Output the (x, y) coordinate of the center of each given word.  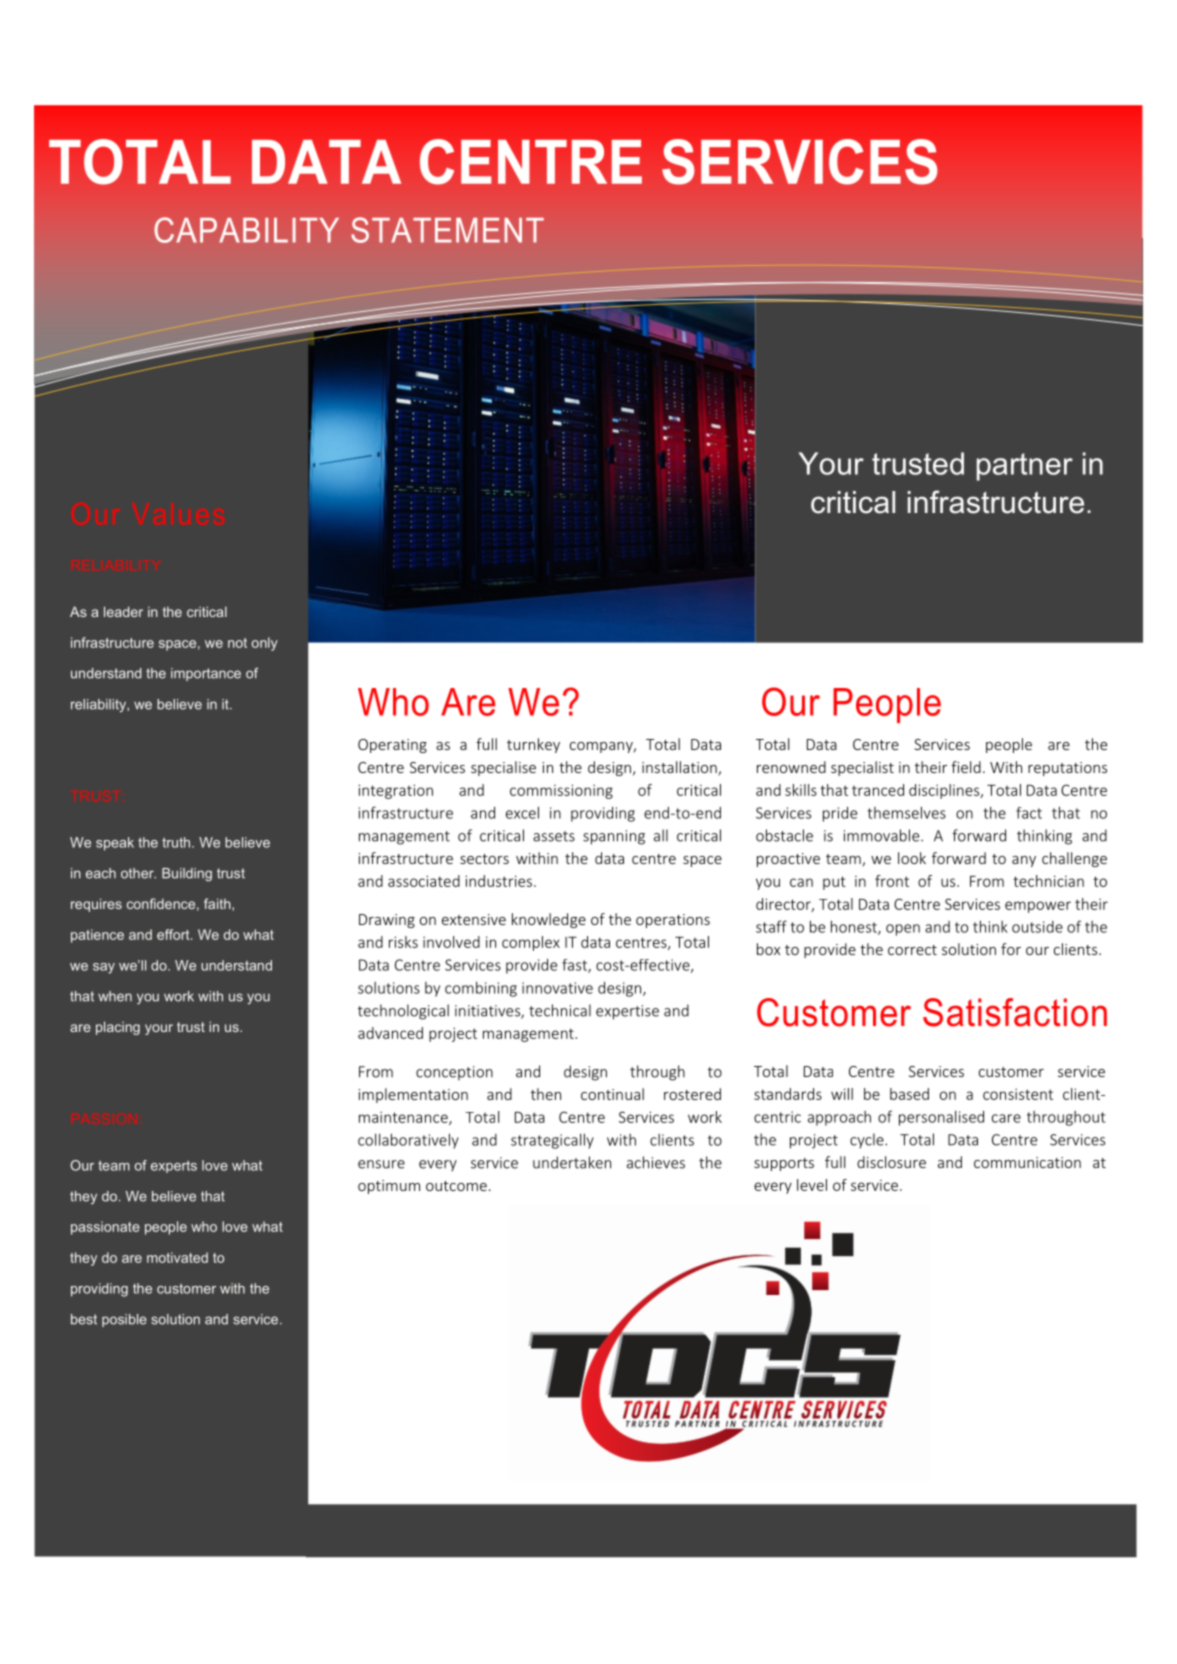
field (966, 767)
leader (123, 611)
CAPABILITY (246, 230)
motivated (177, 1257)
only (265, 644)
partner (1025, 467)
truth (177, 842)
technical (560, 1010)
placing (118, 1028)
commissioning (561, 791)
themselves (907, 812)
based (909, 1094)
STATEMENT (447, 230)
